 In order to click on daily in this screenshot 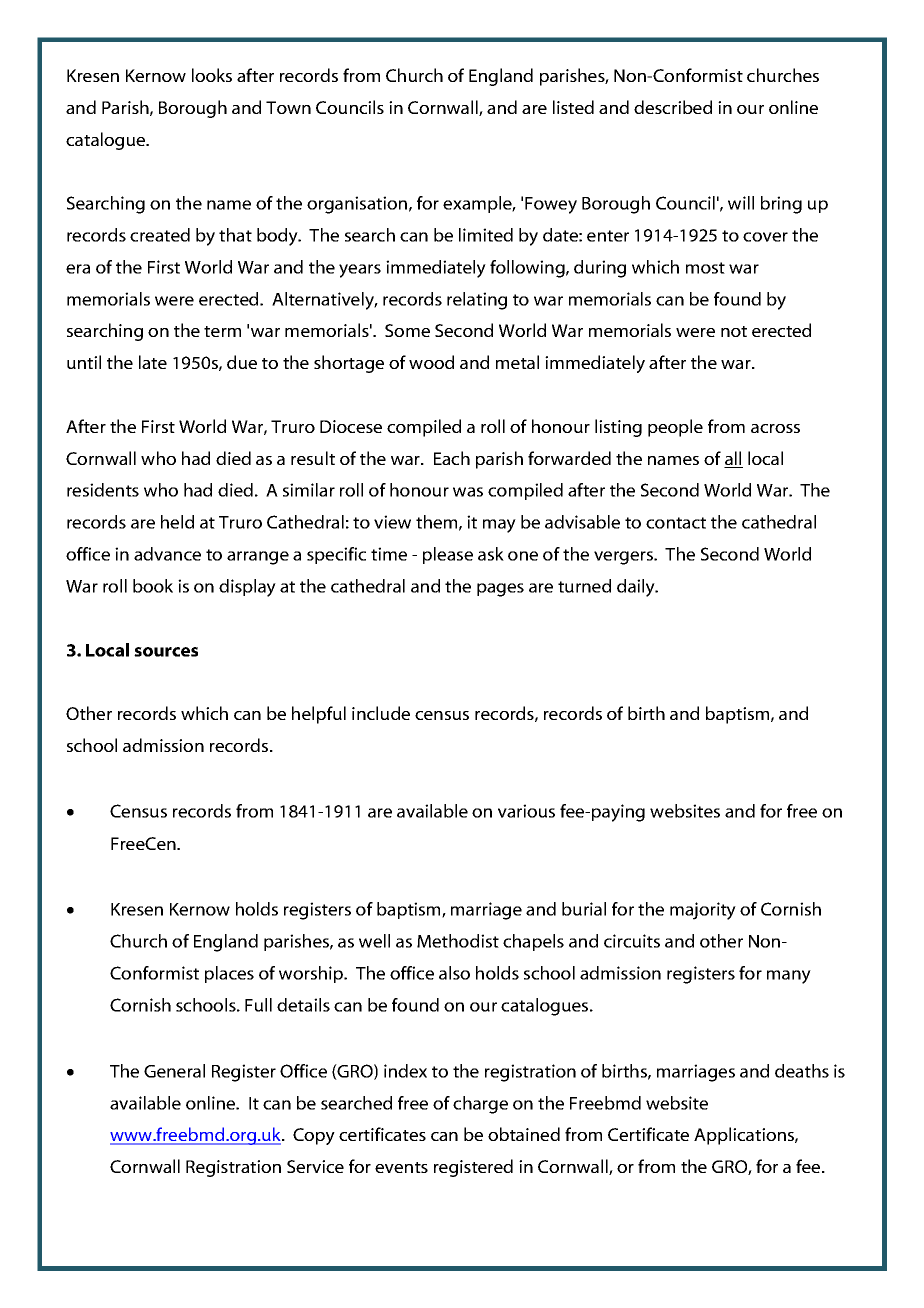, I will do `click(637, 588)`.
